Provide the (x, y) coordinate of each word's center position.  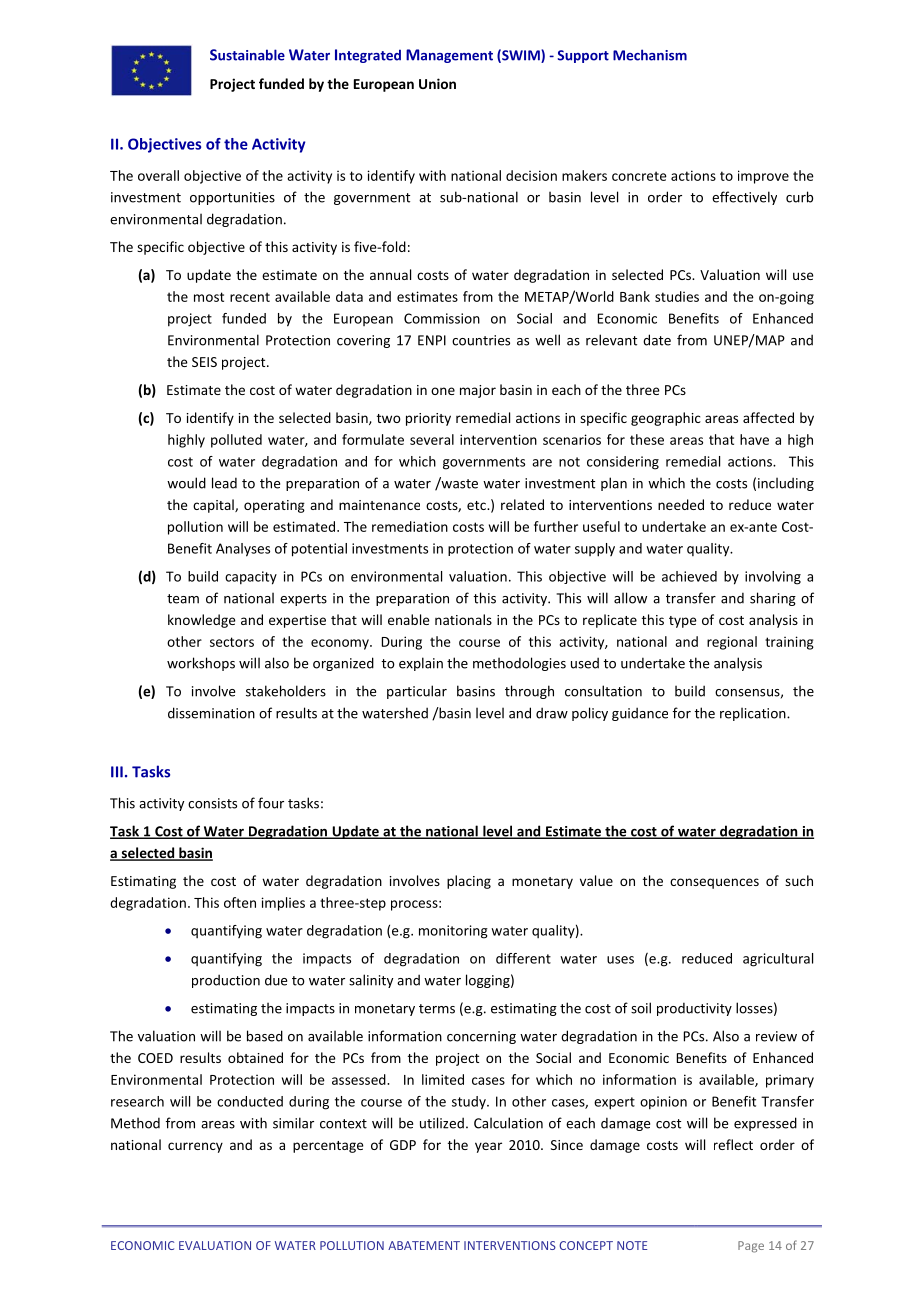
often (240, 902)
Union (437, 83)
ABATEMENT (424, 1245)
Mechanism (650, 55)
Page (751, 1247)
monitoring (453, 932)
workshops (201, 664)
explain (421, 664)
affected (768, 417)
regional (732, 643)
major (478, 391)
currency (195, 1147)
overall (158, 175)
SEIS (204, 362)
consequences (714, 883)
